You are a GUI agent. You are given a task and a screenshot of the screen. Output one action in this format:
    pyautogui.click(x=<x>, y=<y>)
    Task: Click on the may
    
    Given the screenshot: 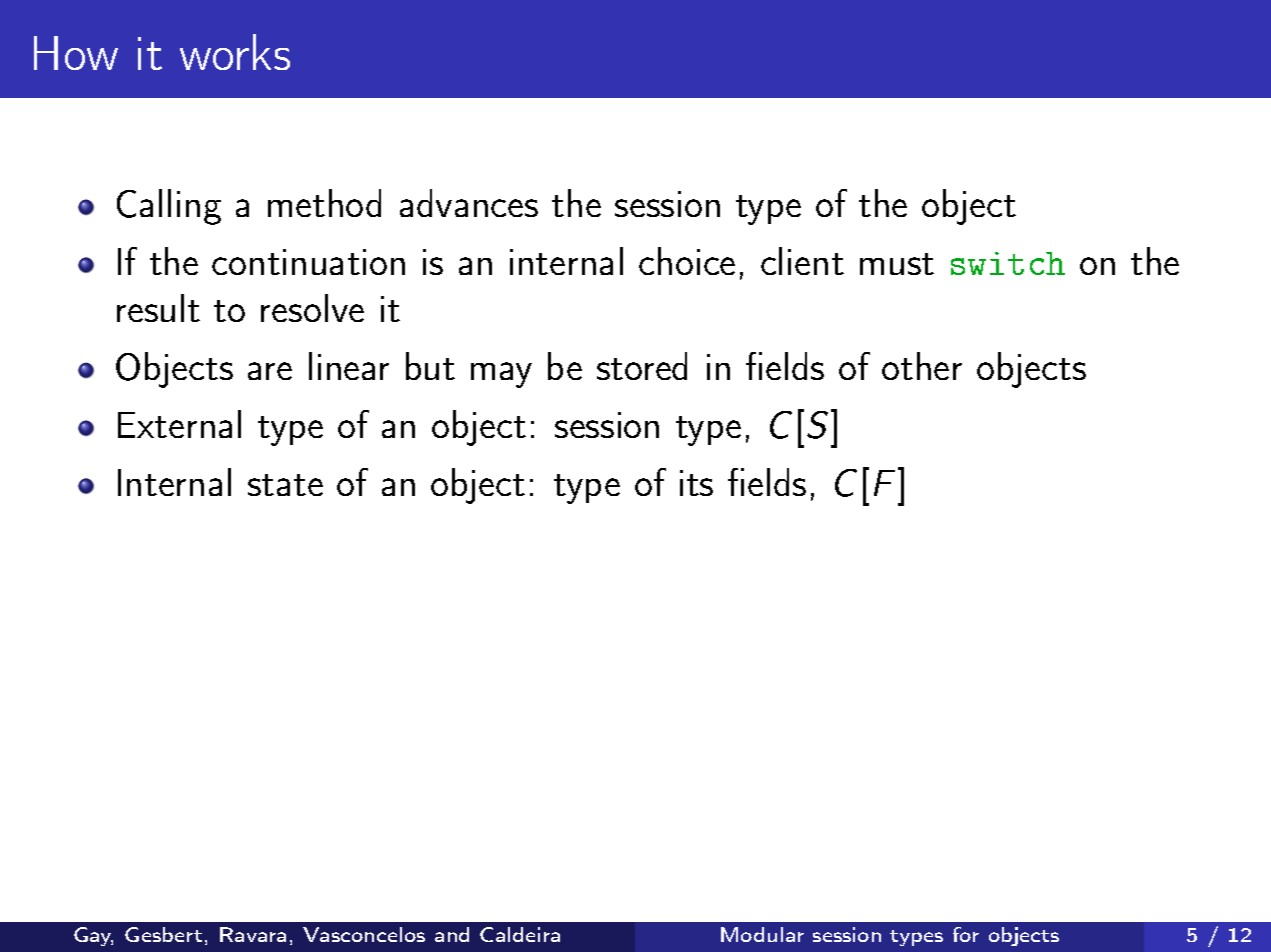 What is the action you would take?
    pyautogui.click(x=501, y=375)
